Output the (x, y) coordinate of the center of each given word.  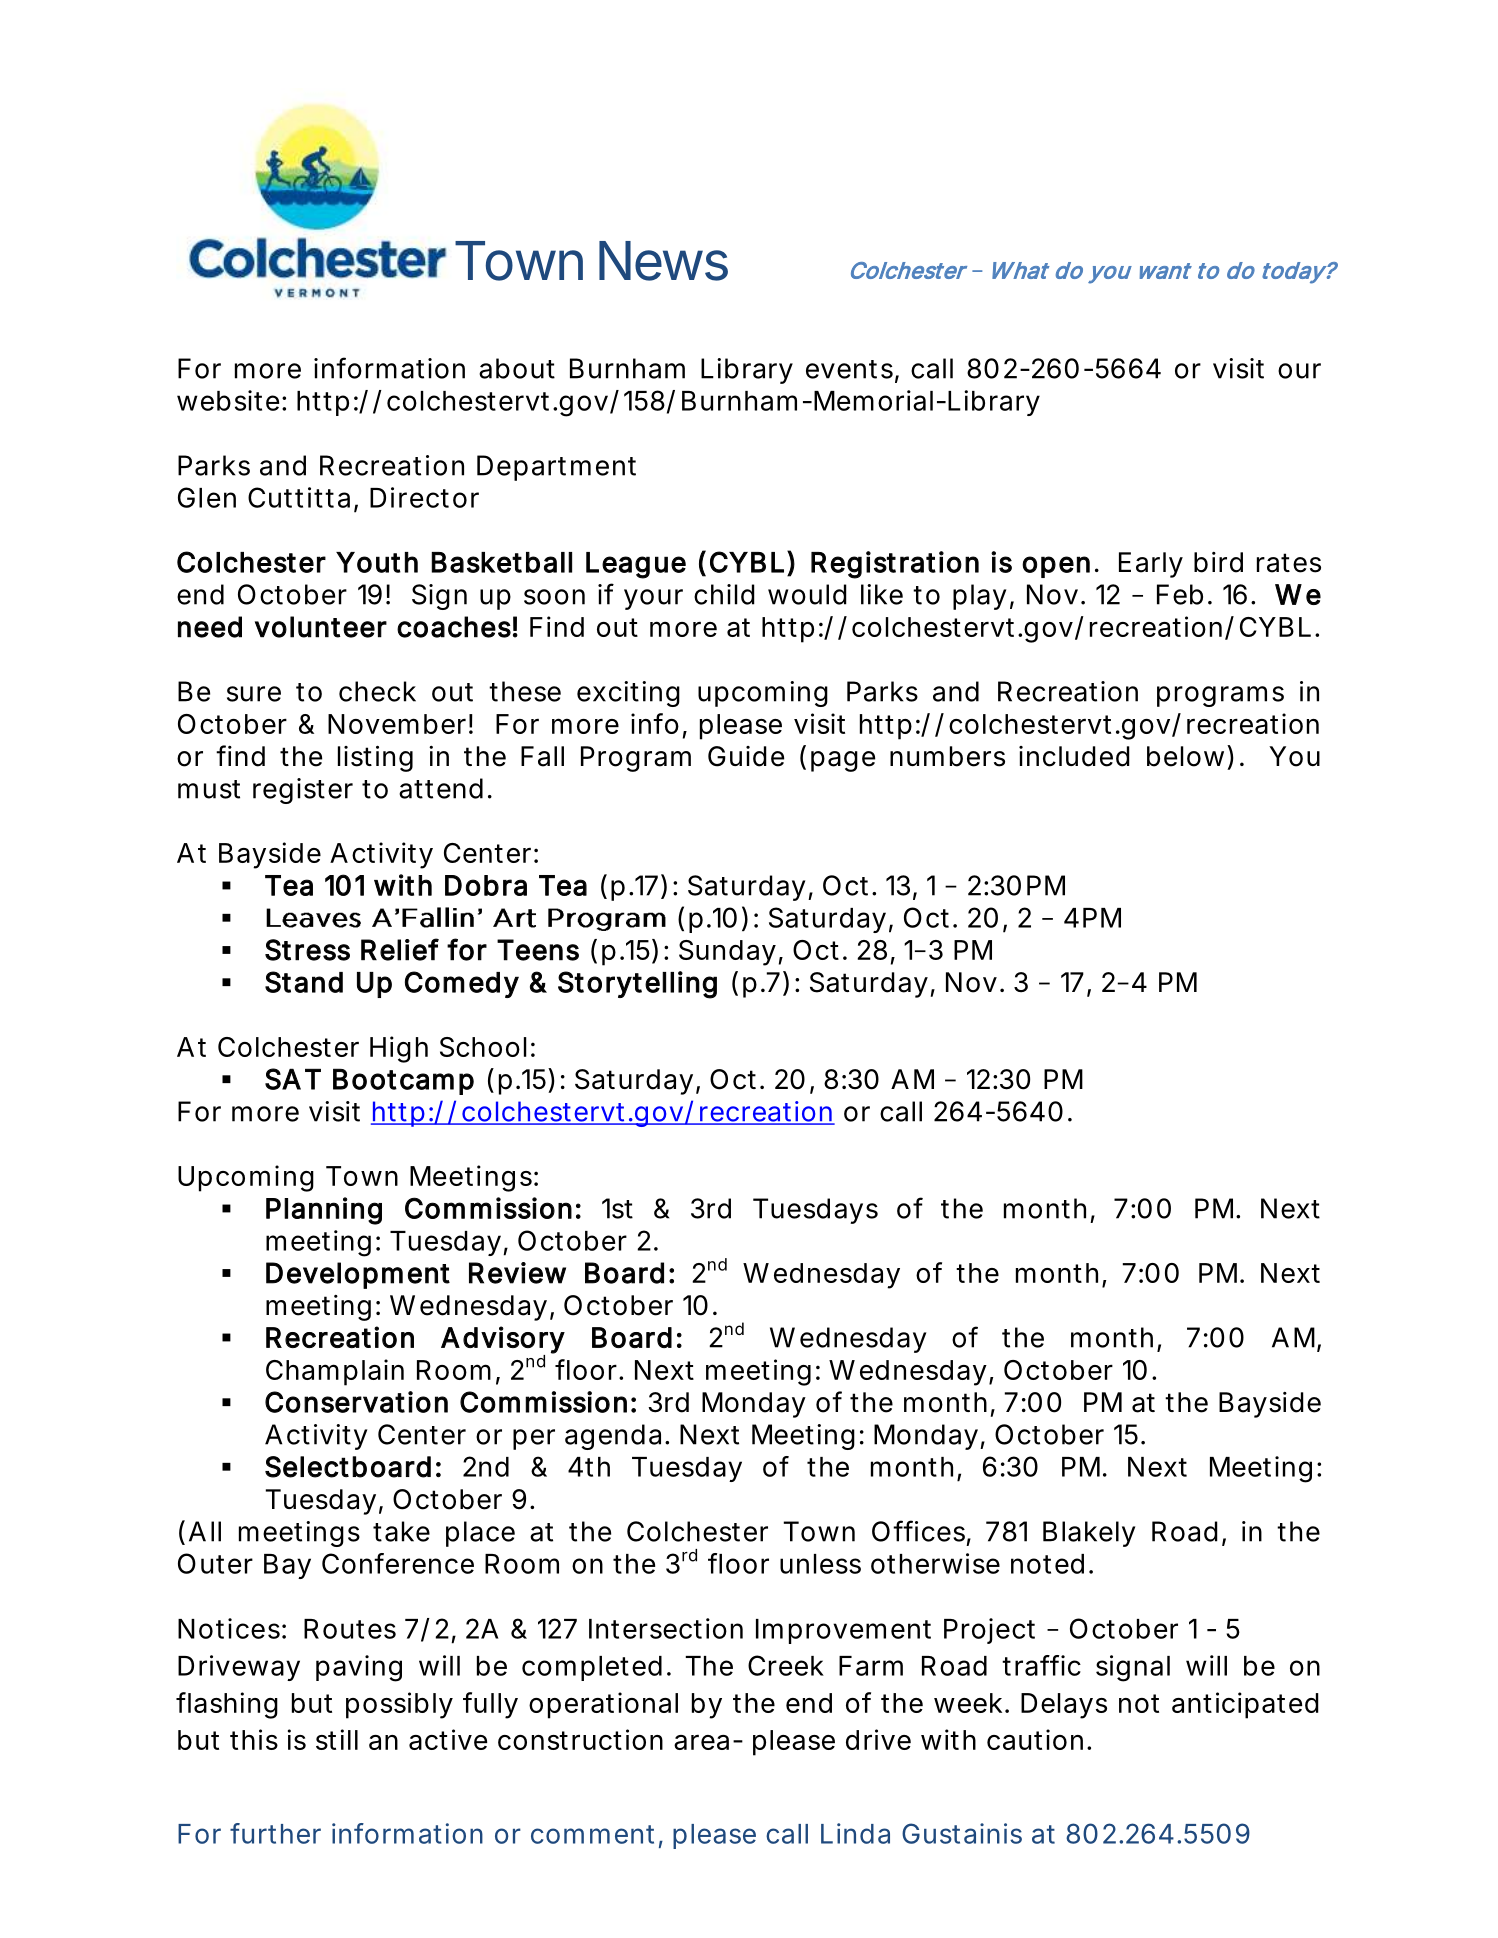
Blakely (1089, 1534)
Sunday (727, 953)
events (849, 369)
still (337, 1739)
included (1074, 756)
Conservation (356, 1402)
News (663, 261)
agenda (613, 1437)
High (399, 1049)
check (377, 691)
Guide (746, 756)
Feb (1180, 594)
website (228, 400)
